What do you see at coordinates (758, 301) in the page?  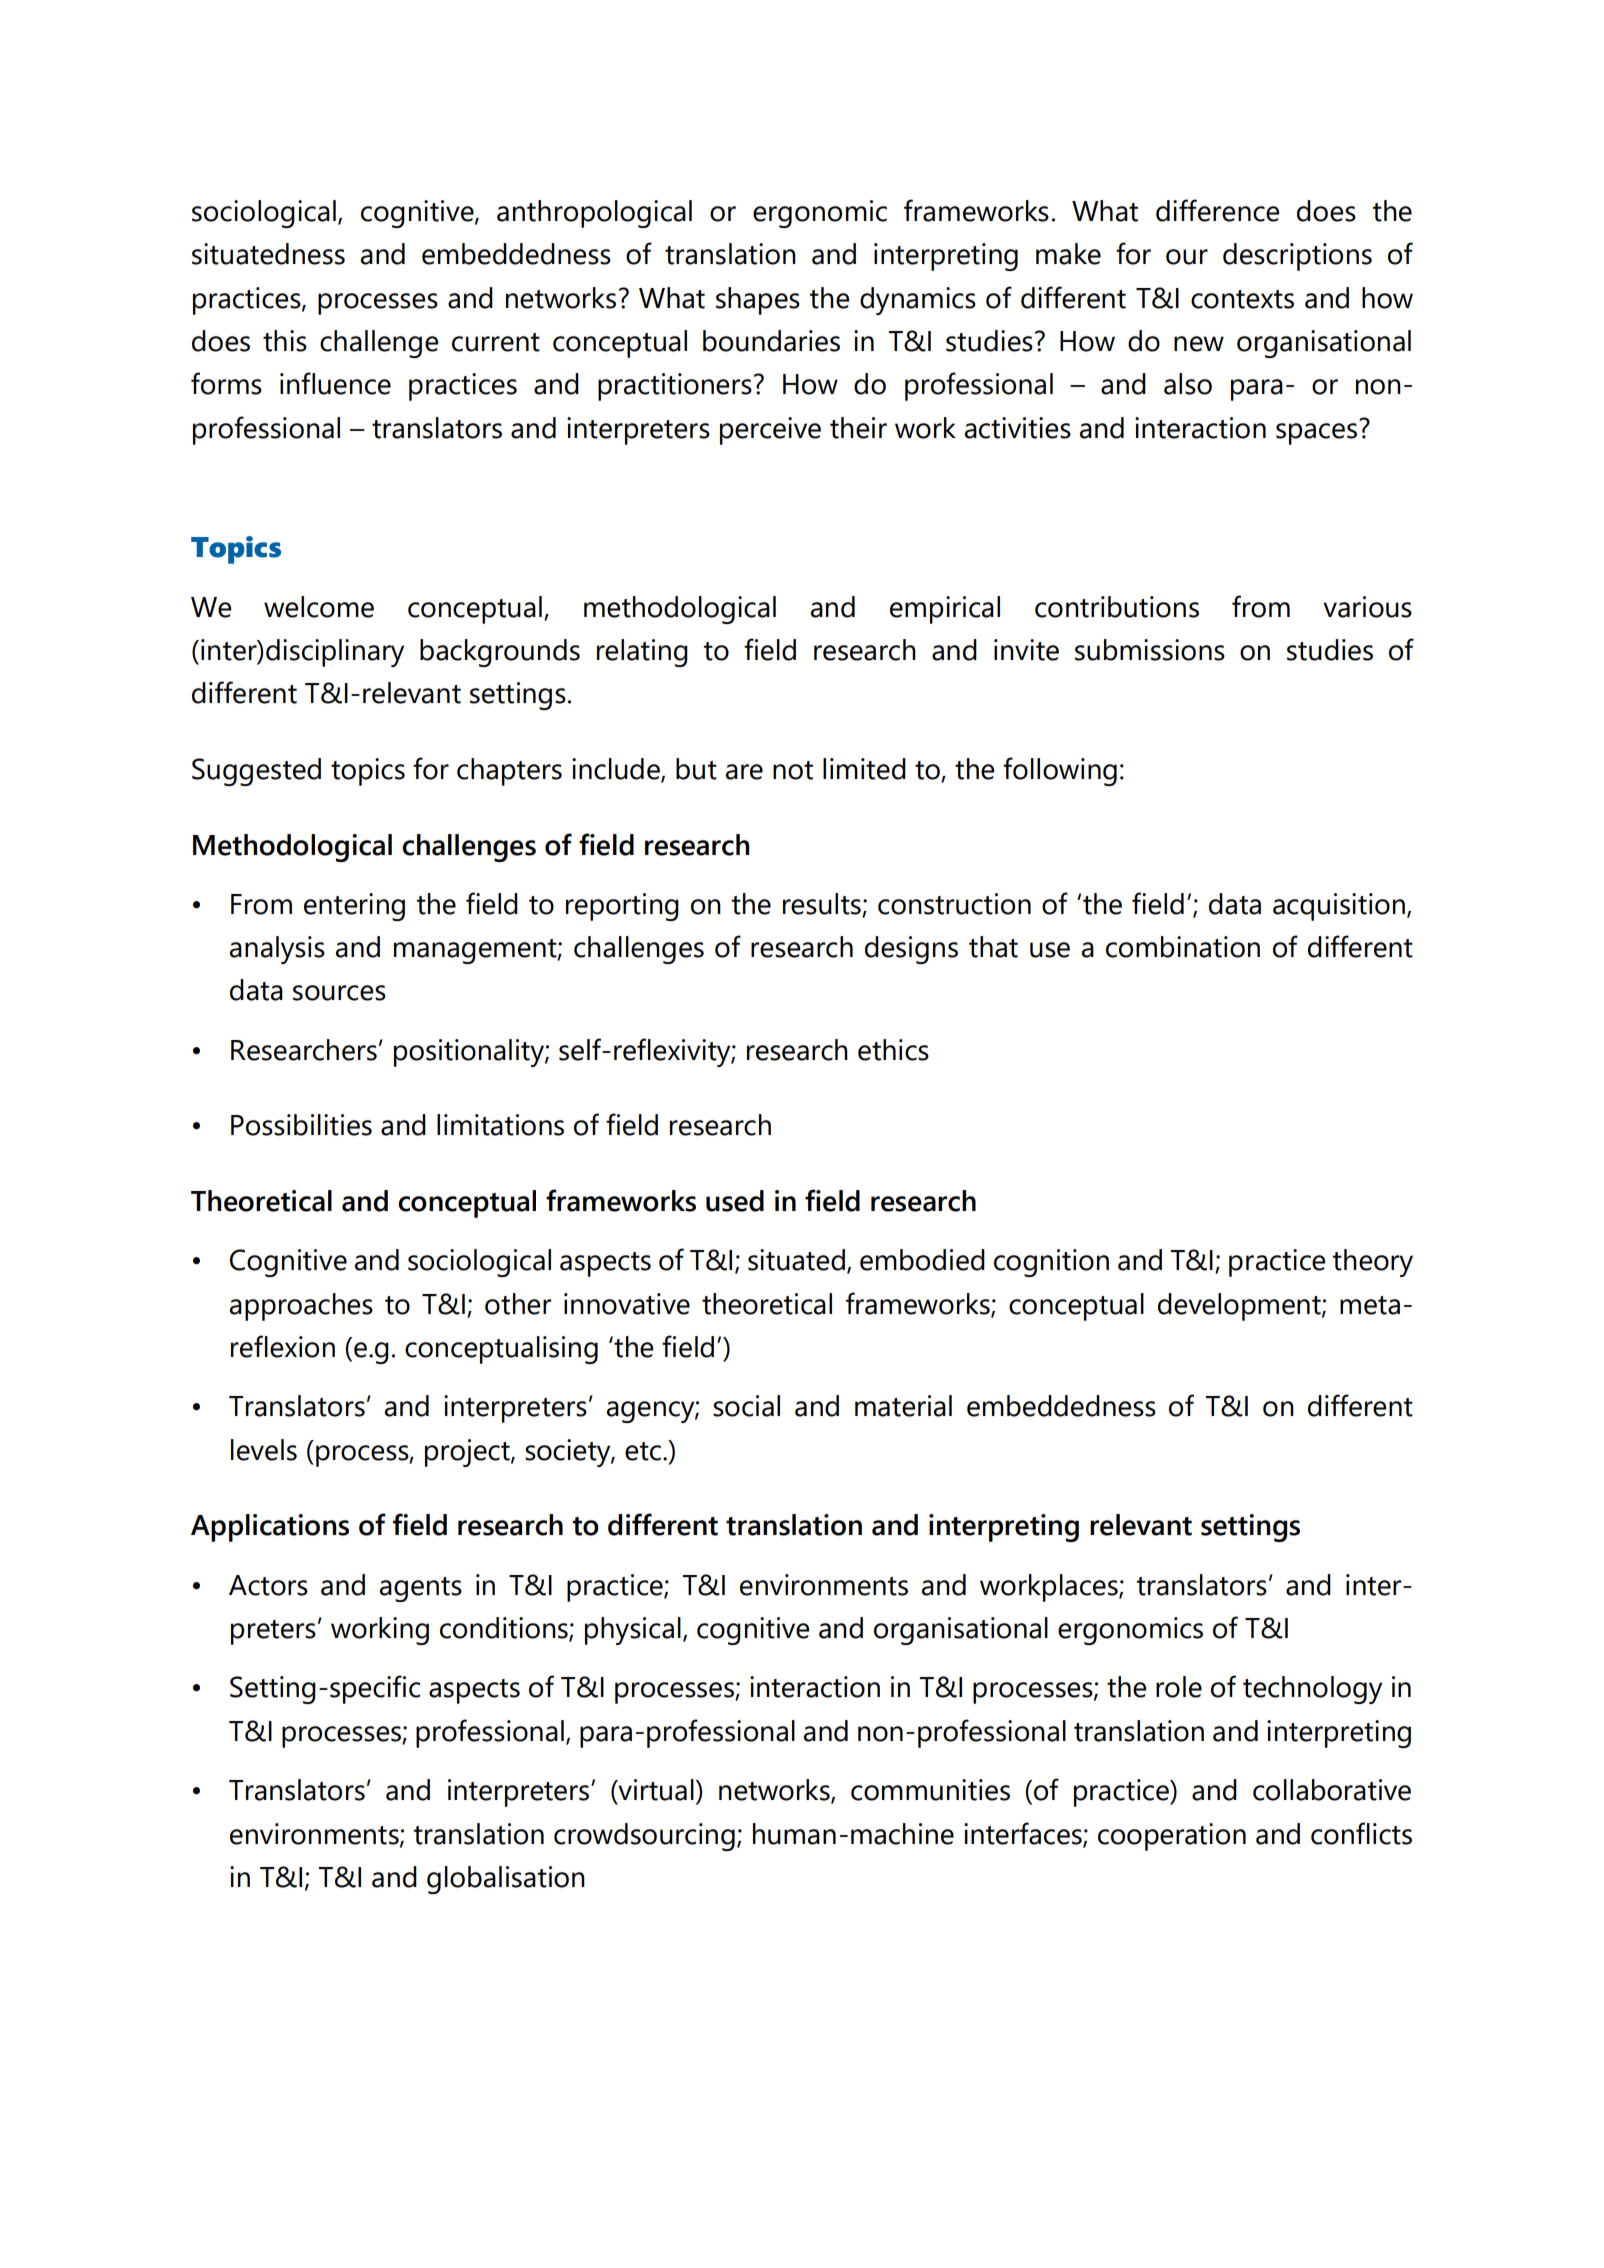 I see `shapes` at bounding box center [758, 301].
